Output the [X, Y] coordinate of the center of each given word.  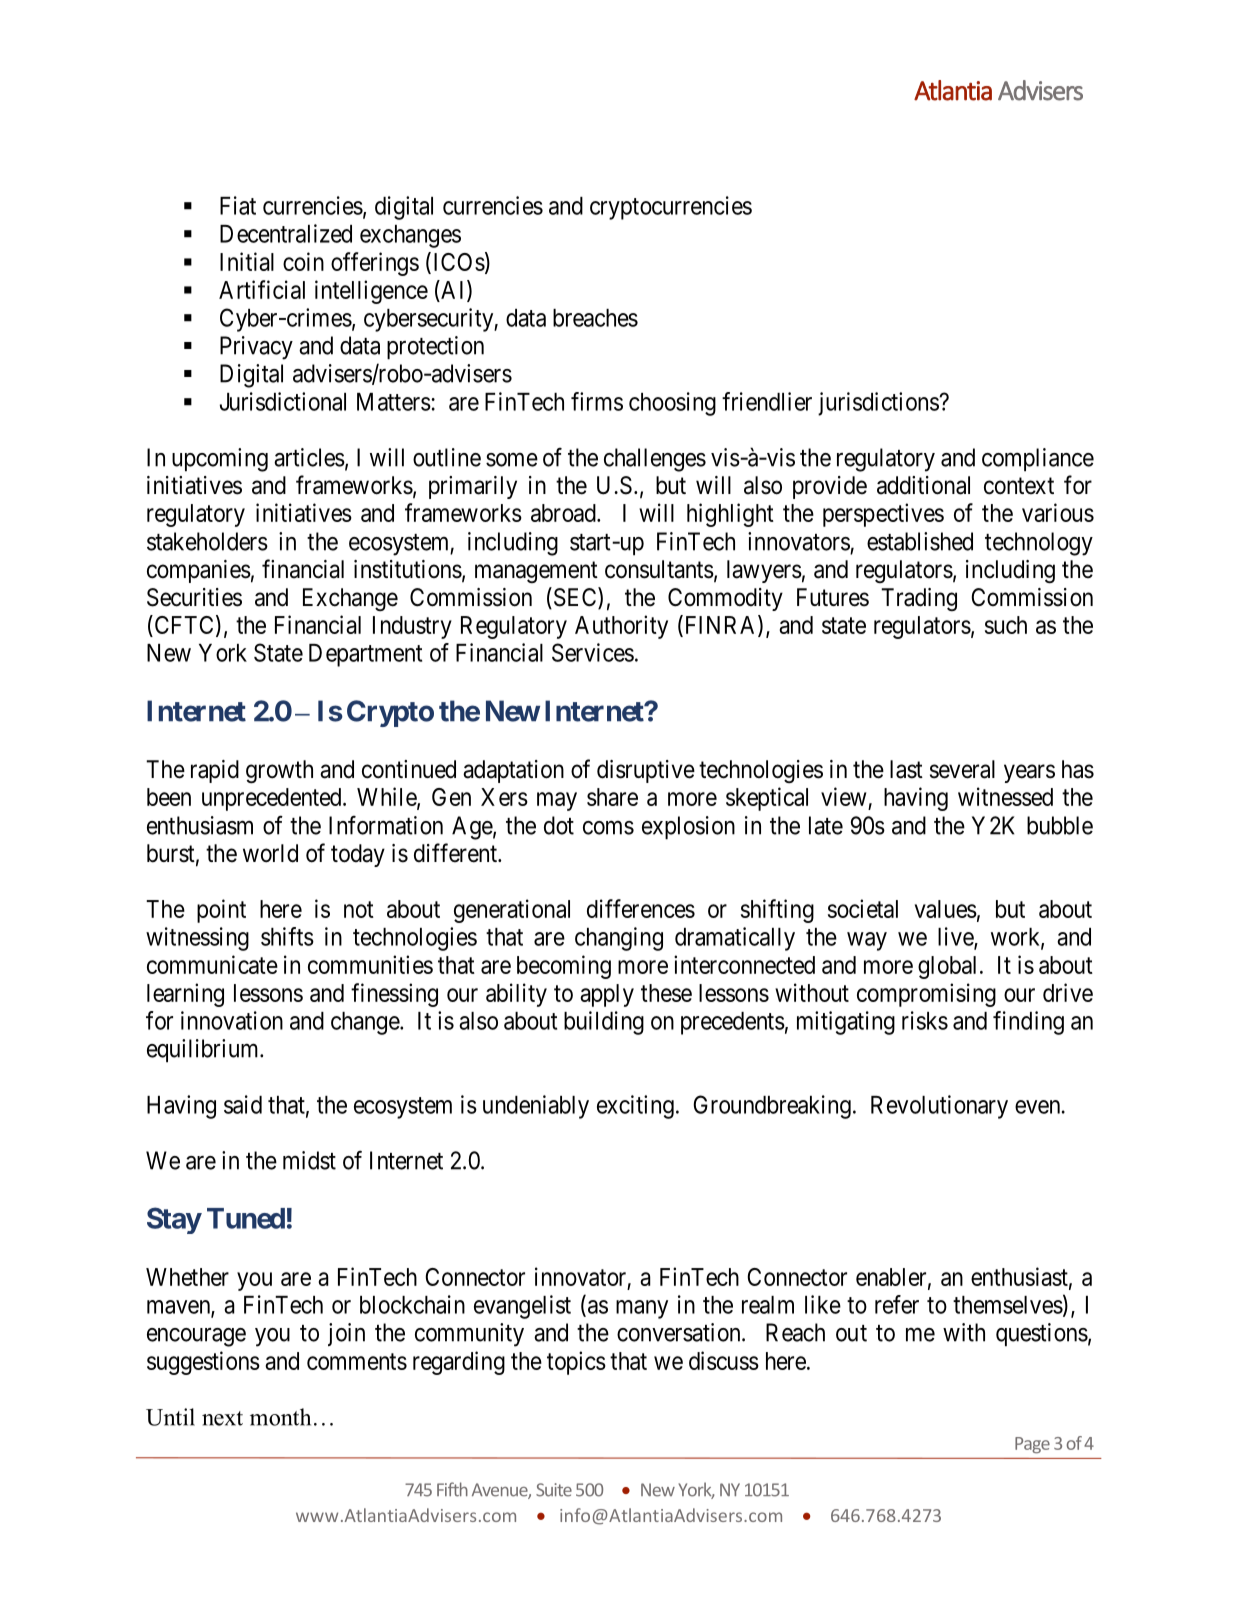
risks [925, 1020]
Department [365, 655]
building [604, 1023]
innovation [232, 1020]
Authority [621, 627]
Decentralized [286, 233]
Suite [554, 1490]
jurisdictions [879, 404]
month [280, 1417]
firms [597, 401]
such [1006, 625]
